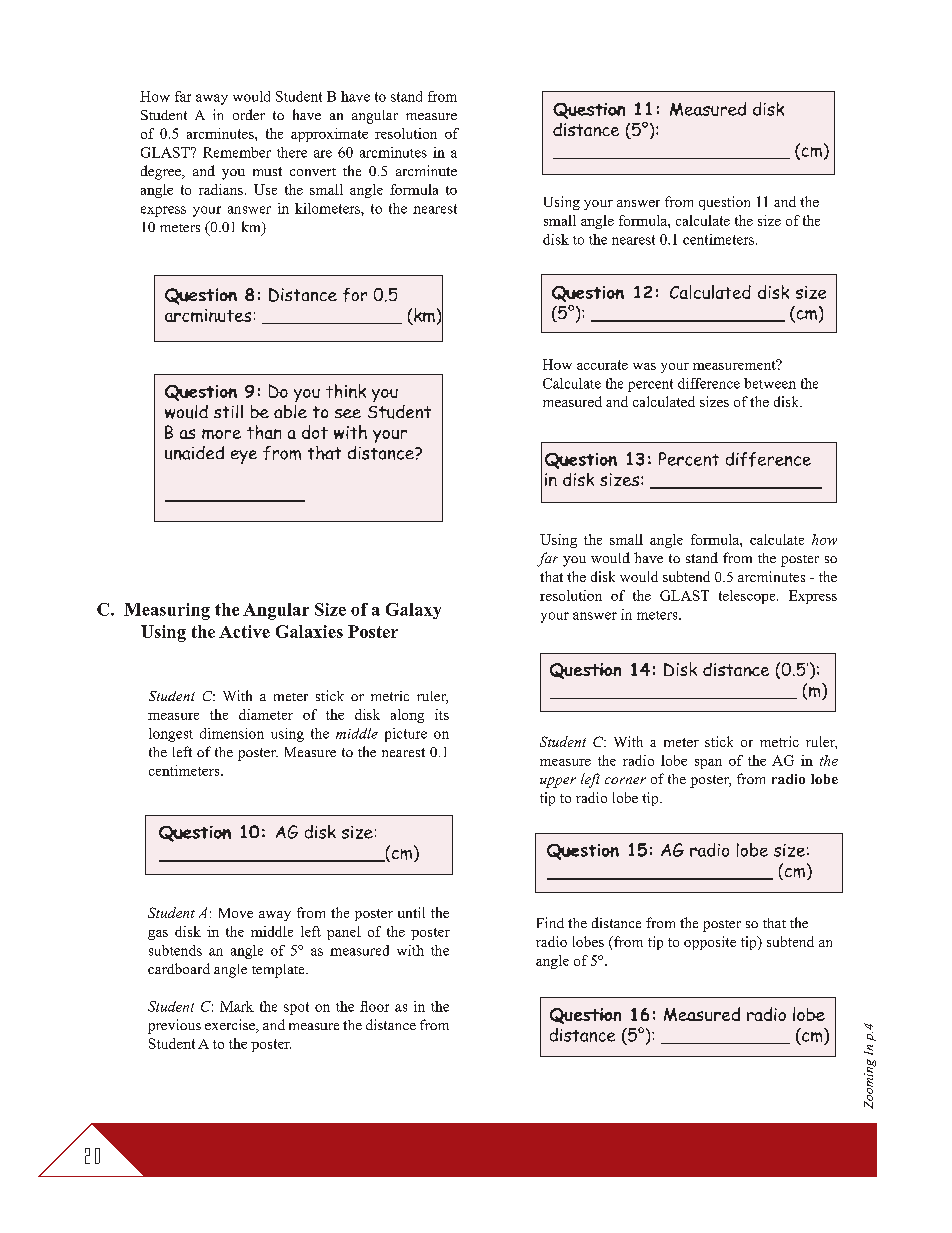 This screenshot has width=952, height=1233. I want to click on approximate, so click(329, 135).
